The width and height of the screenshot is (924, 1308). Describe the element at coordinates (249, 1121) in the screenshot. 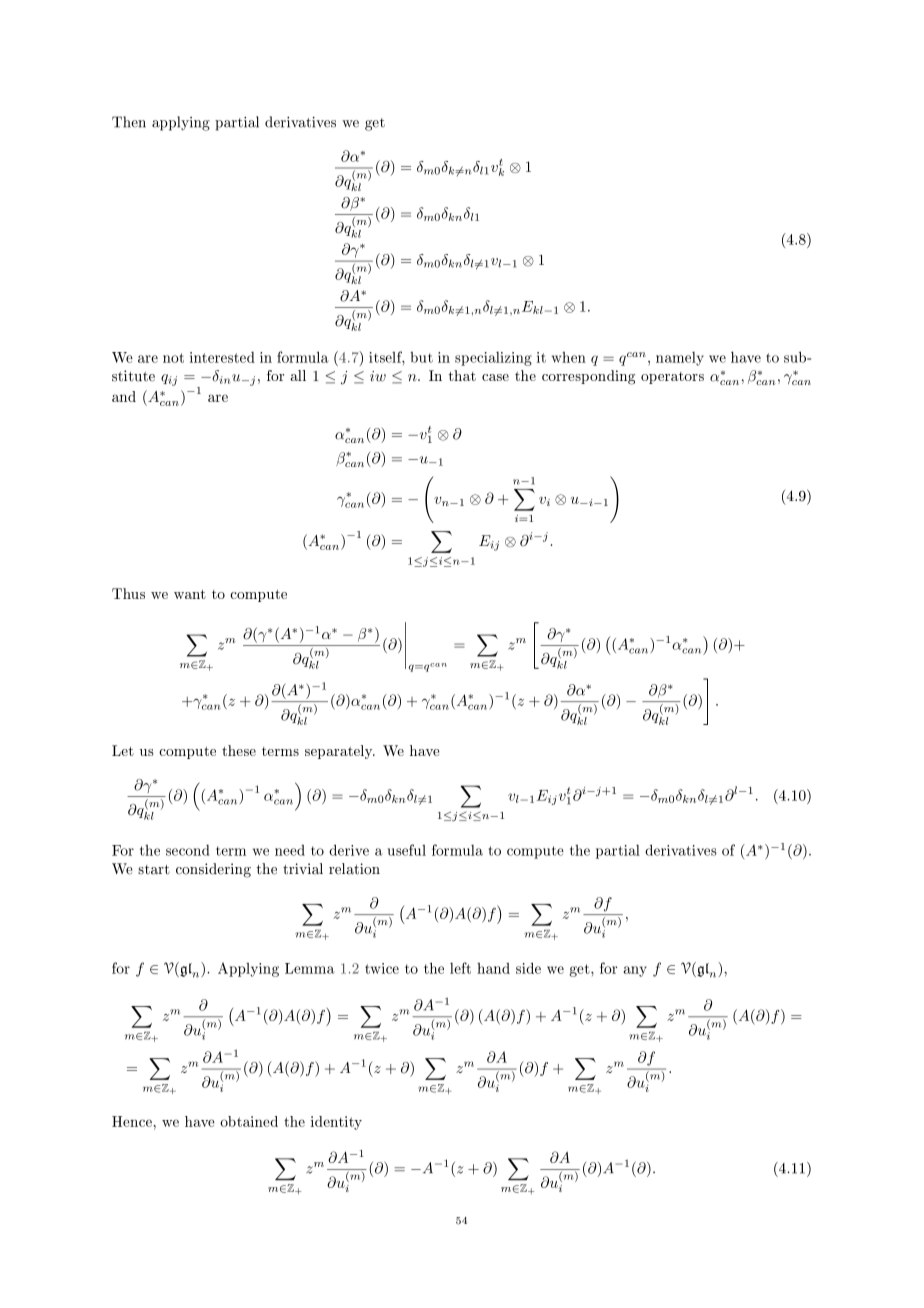

I see `obtained` at that location.
